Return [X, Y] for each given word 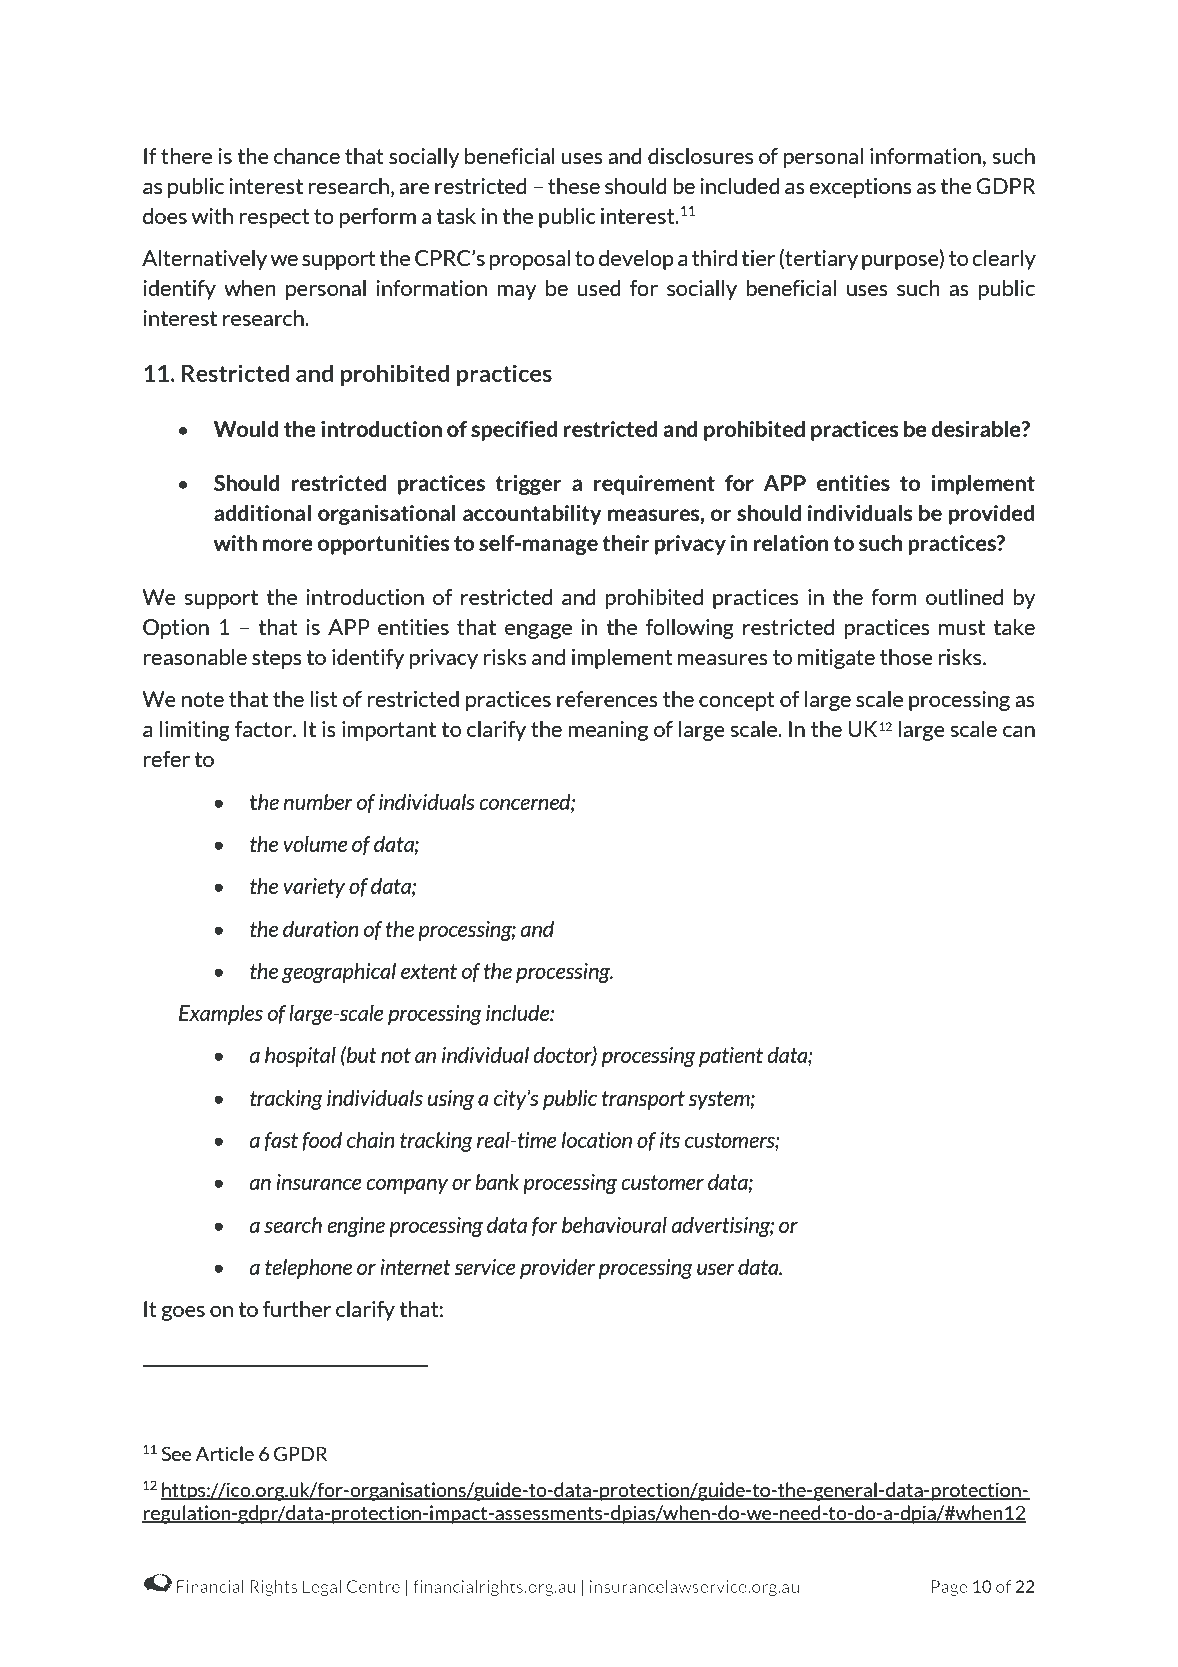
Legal [322, 1588]
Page [949, 1588]
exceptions [860, 188]
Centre [373, 1586]
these [574, 186]
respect [274, 218]
